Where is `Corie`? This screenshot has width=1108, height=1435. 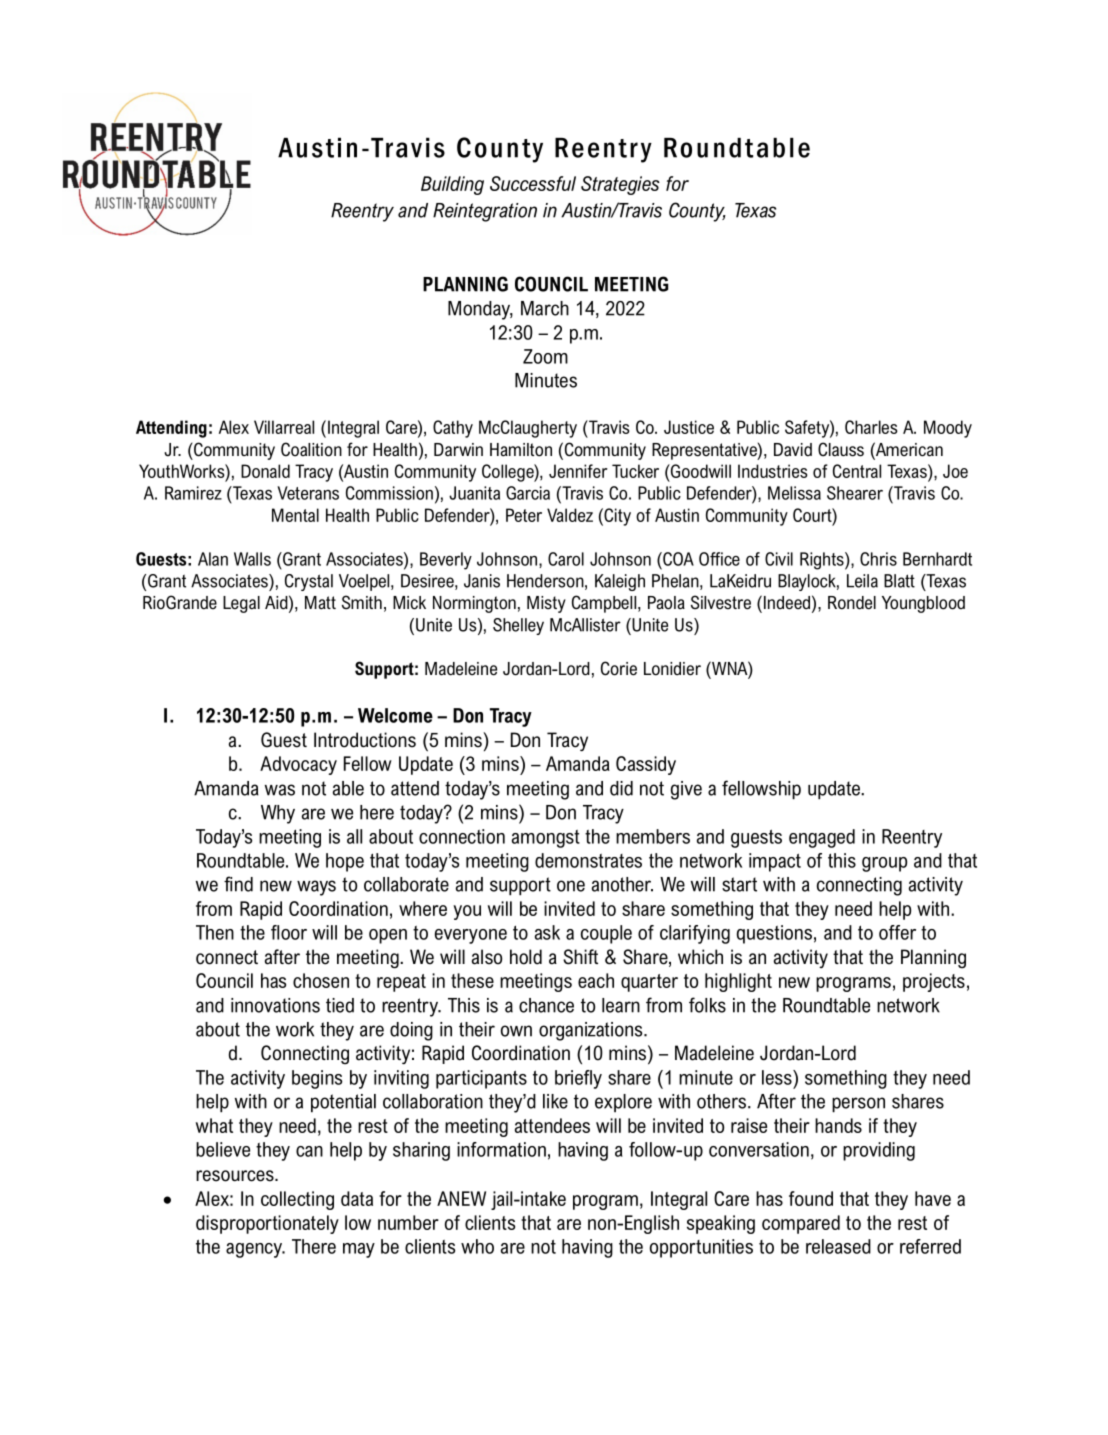
Corie is located at coordinates (619, 668).
